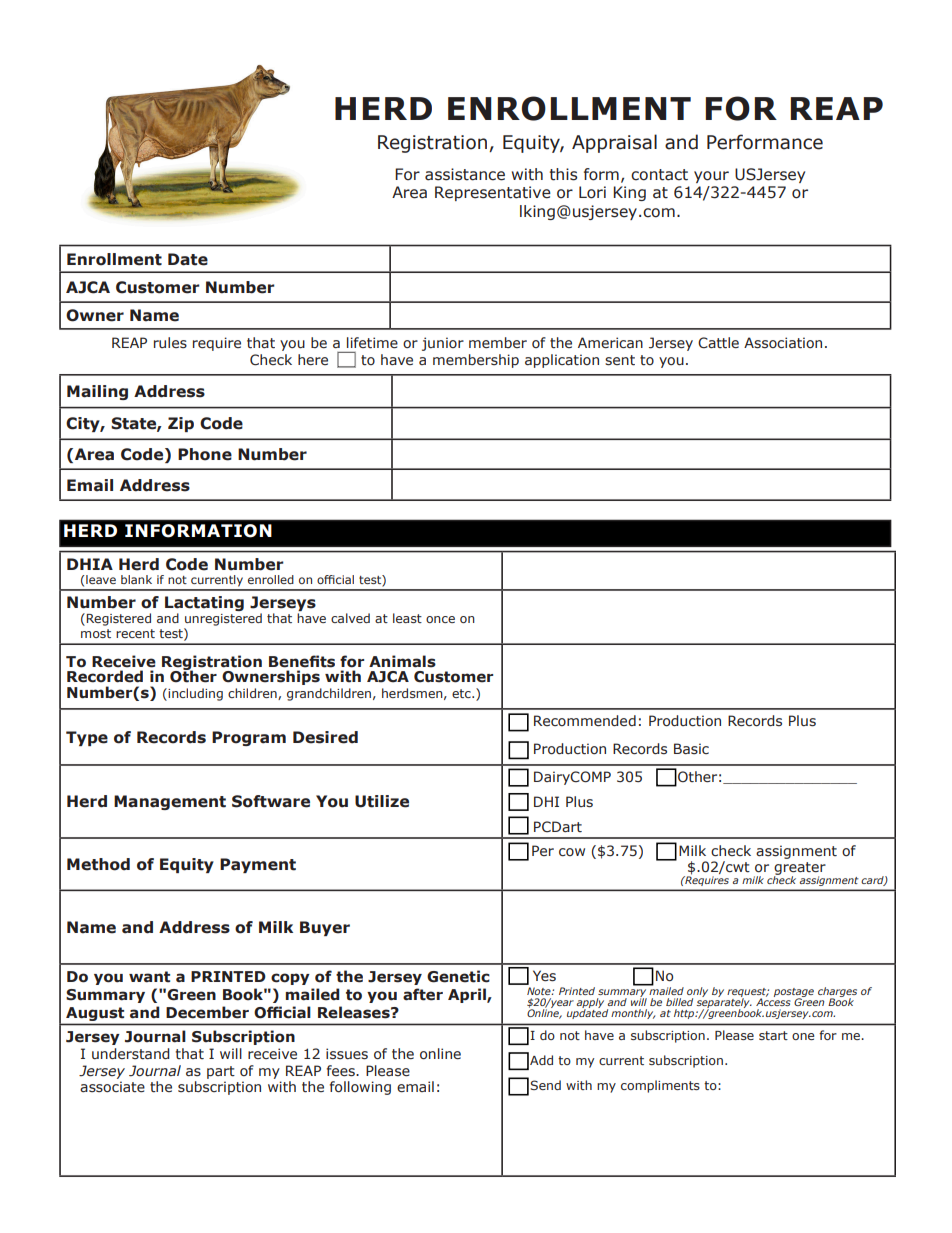 The image size is (952, 1233). What do you see at coordinates (181, 424) in the screenshot?
I see `Zip` at bounding box center [181, 424].
